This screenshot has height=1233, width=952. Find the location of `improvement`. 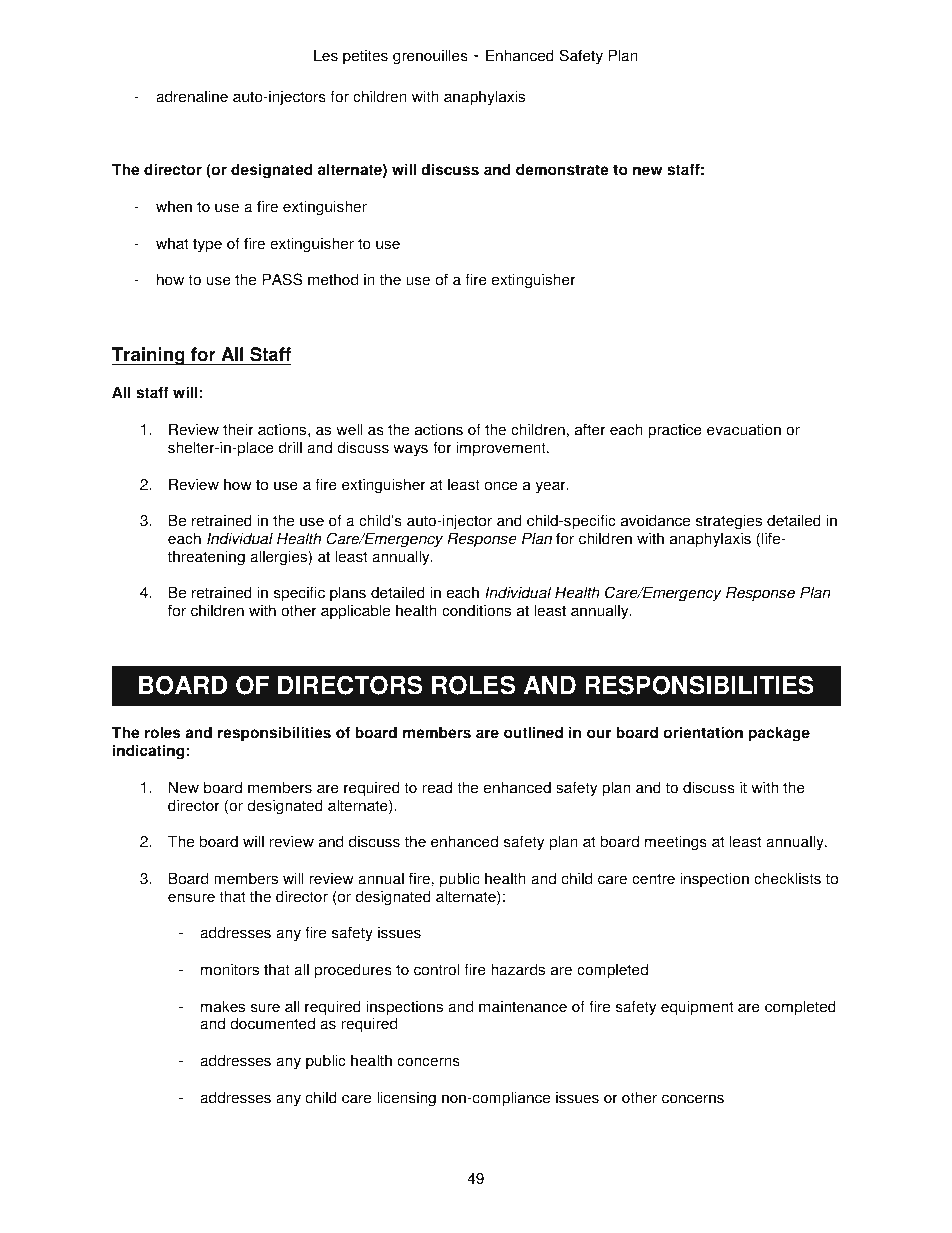

improvement is located at coordinates (502, 449).
